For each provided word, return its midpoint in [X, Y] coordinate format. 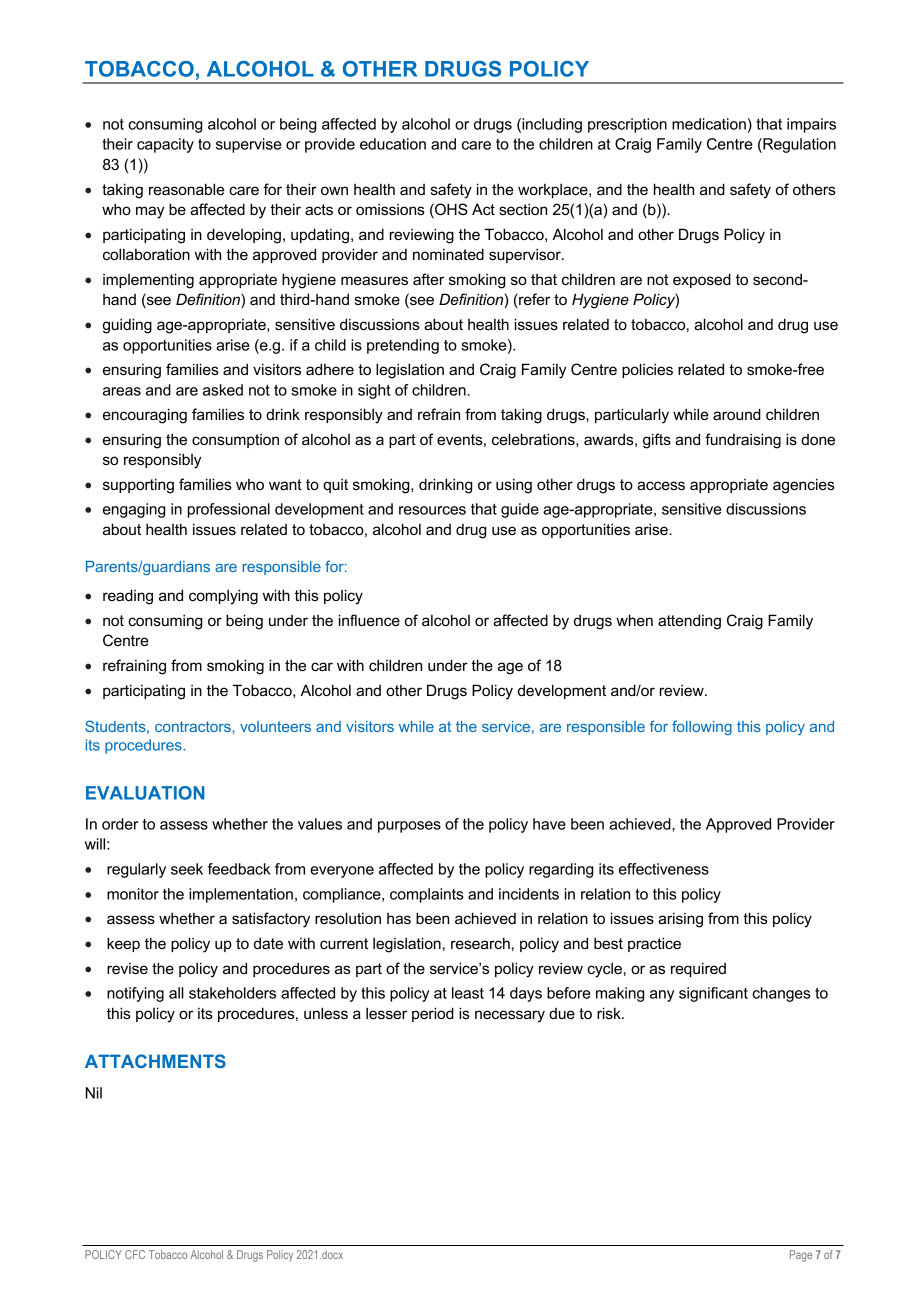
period [433, 1014]
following [702, 727]
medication [709, 124]
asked [223, 390]
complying [223, 597]
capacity [165, 145]
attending [689, 622]
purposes [409, 827]
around [737, 414]
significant [713, 994]
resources [432, 510]
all [176, 993]
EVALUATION [145, 793]
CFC [135, 1254]
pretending [403, 346]
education [393, 144]
